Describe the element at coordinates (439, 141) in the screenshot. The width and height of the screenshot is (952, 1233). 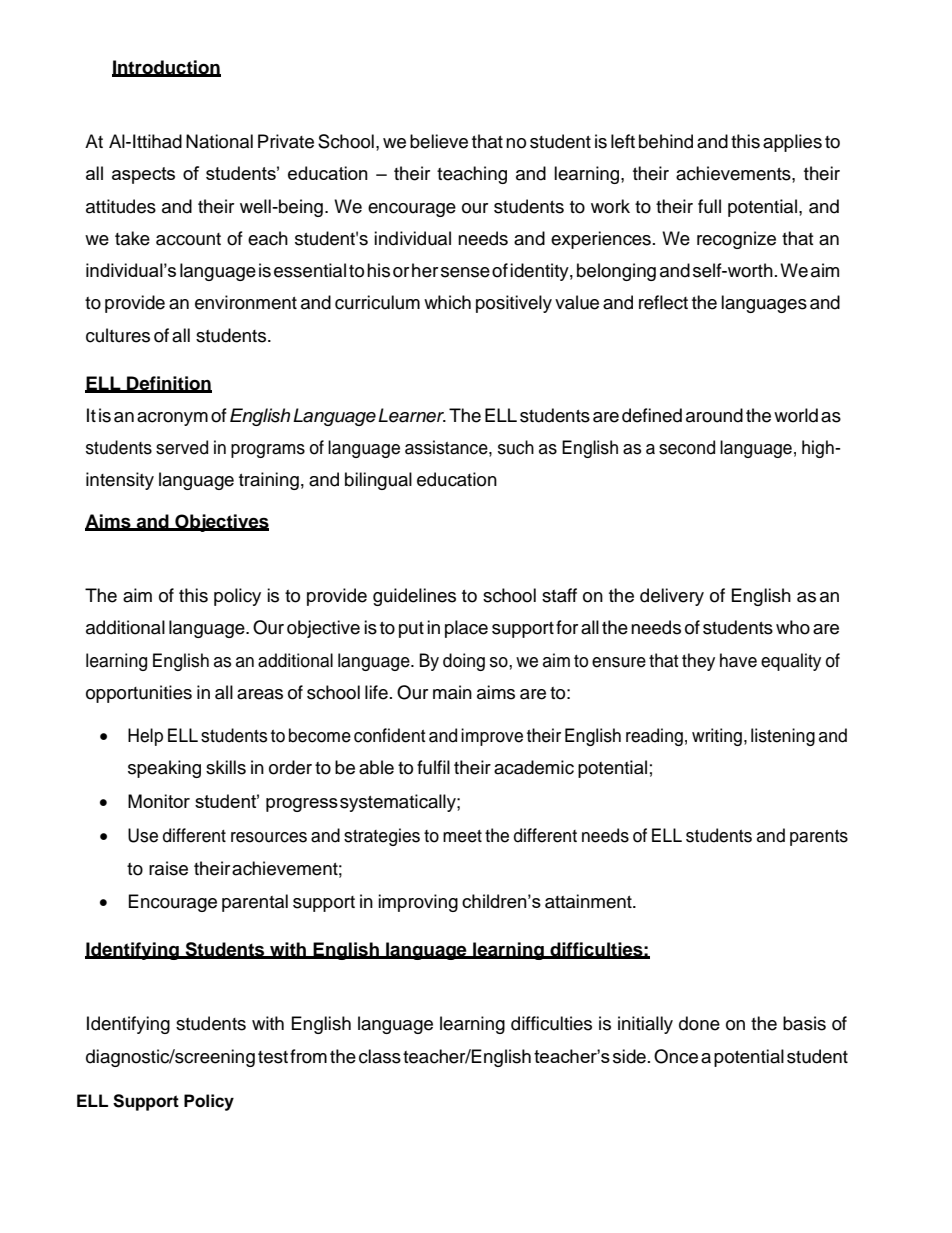
I see `believe` at that location.
